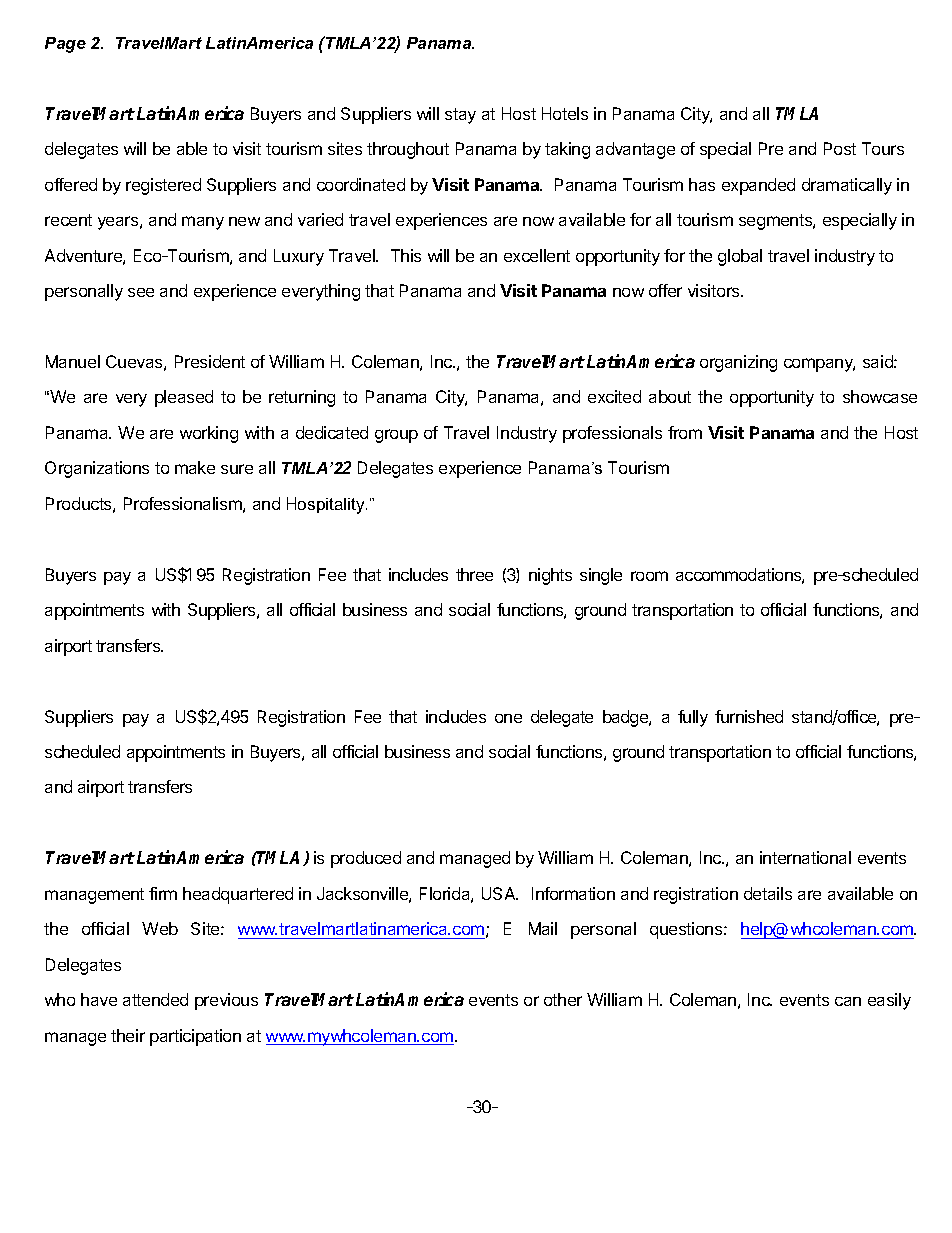  I want to click on see, so click(141, 292).
